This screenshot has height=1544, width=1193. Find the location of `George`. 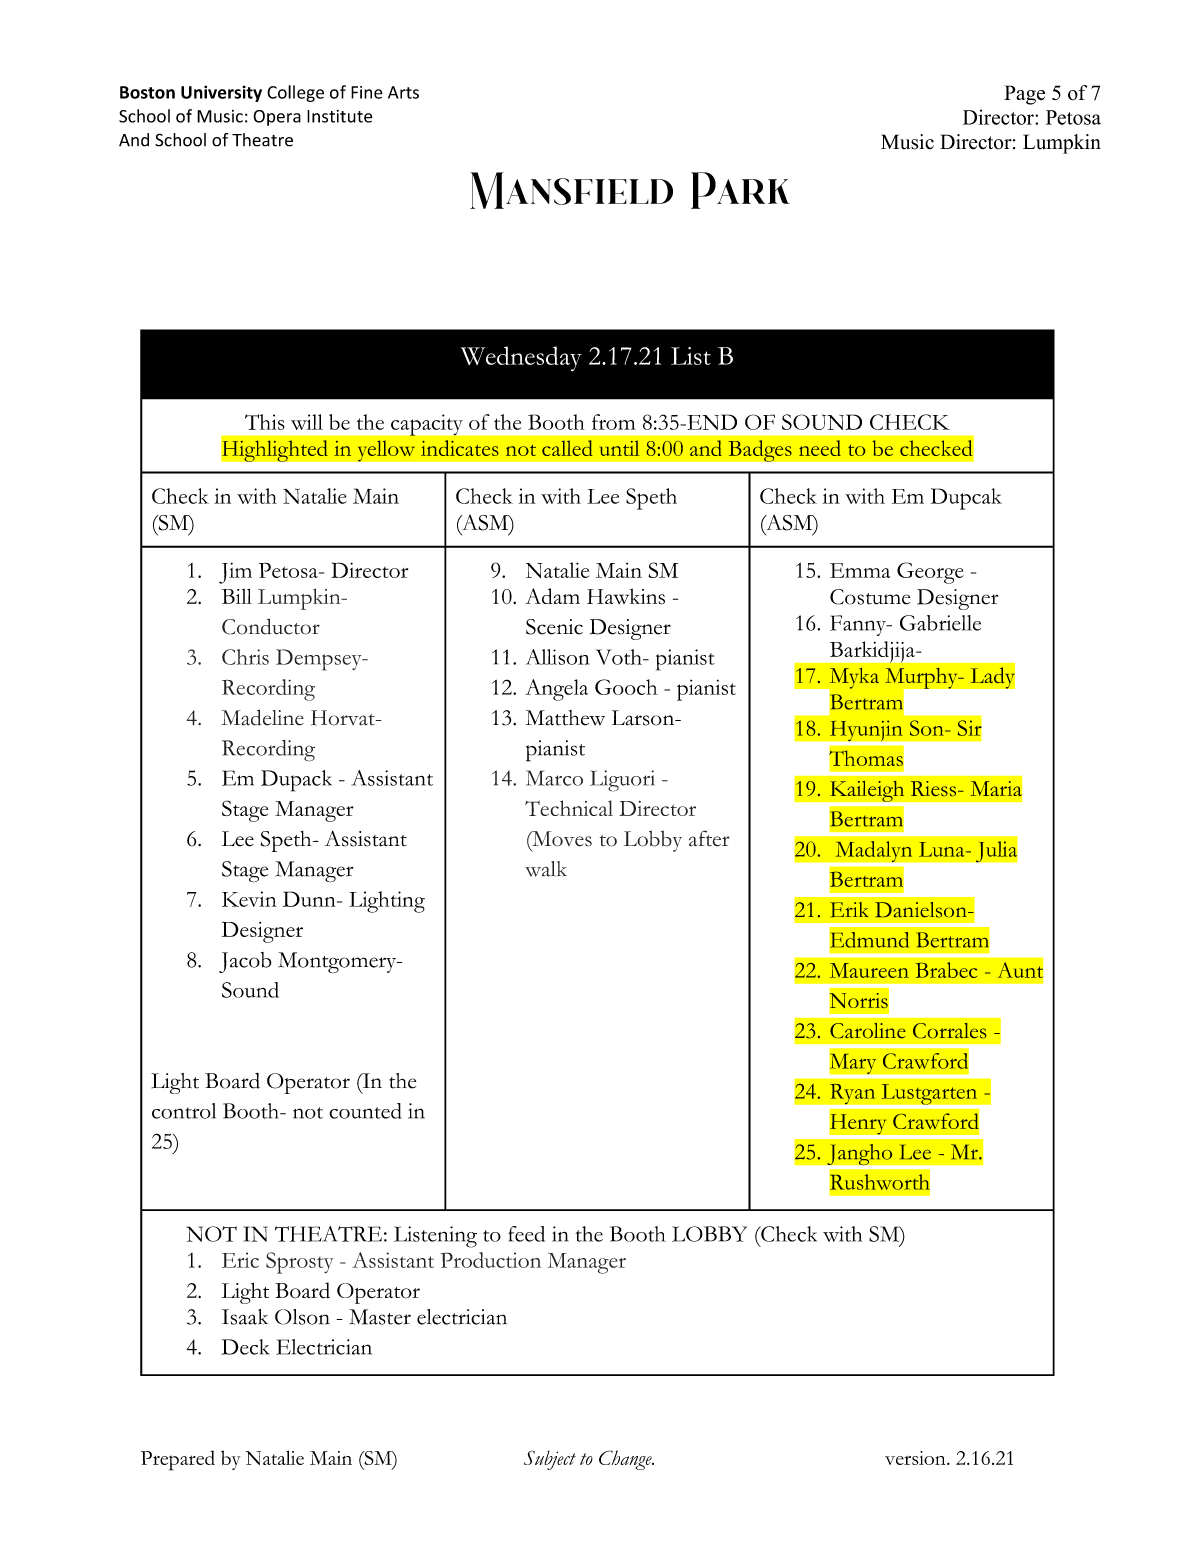

George is located at coordinates (930, 573).
